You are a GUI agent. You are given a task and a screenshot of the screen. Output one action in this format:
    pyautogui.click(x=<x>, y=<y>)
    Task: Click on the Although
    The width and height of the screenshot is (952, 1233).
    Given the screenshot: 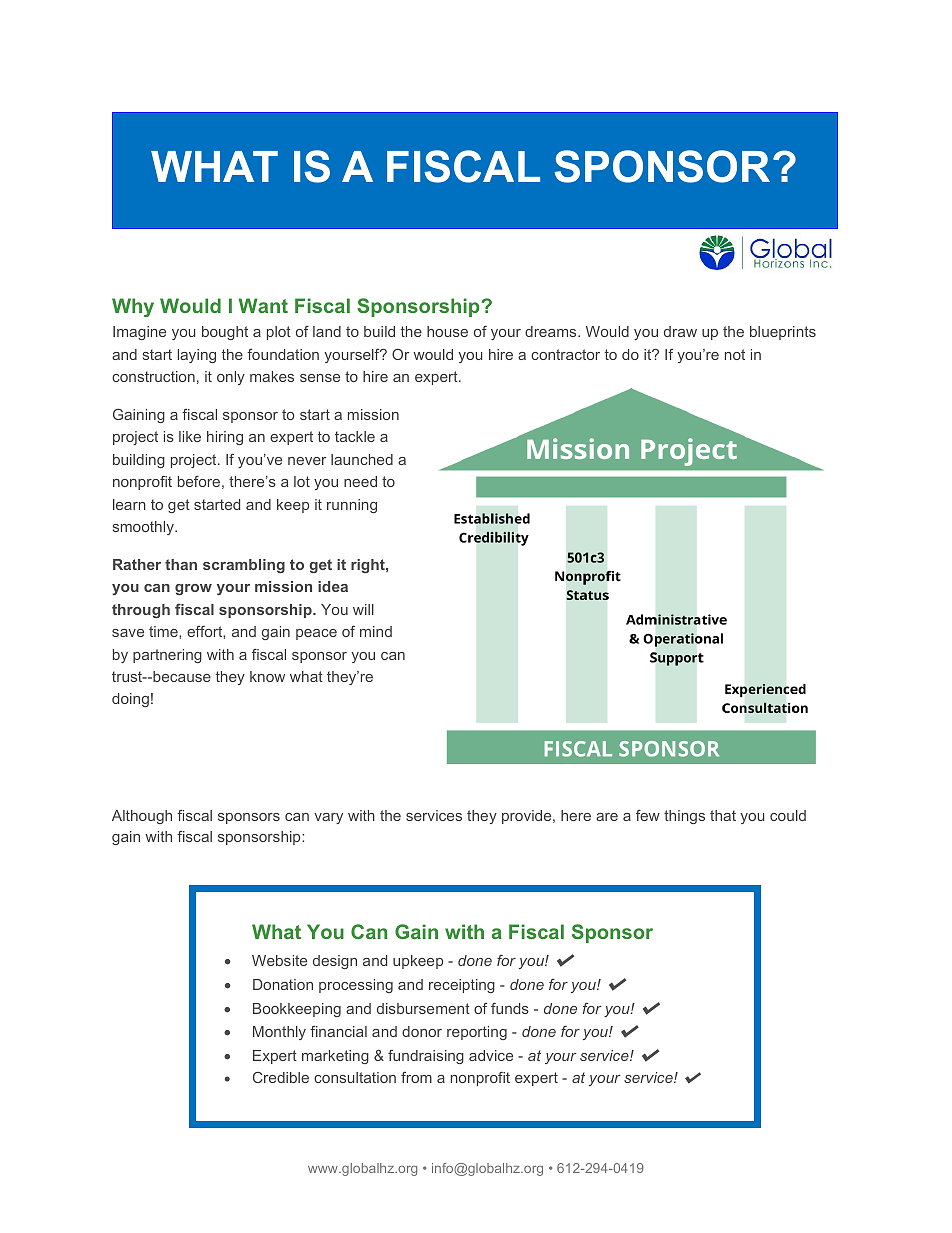 What is the action you would take?
    pyautogui.click(x=142, y=817)
